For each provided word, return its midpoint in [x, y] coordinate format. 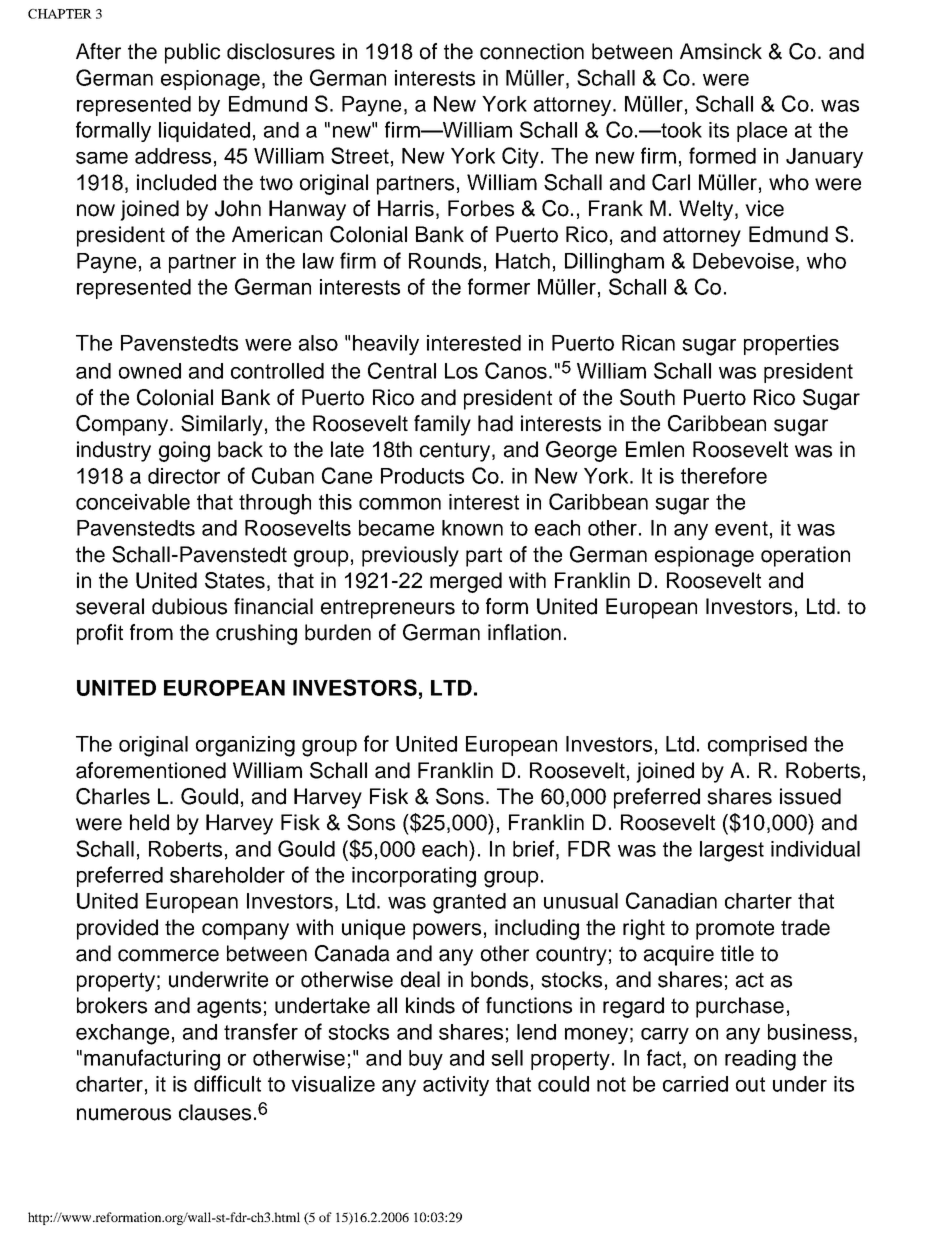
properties [791, 345]
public [192, 53]
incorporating [414, 877]
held [149, 822]
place [762, 132]
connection [532, 51]
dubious [189, 606]
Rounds [445, 261]
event [741, 528]
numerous [124, 1114]
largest [732, 851]
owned [150, 371]
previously [410, 556]
